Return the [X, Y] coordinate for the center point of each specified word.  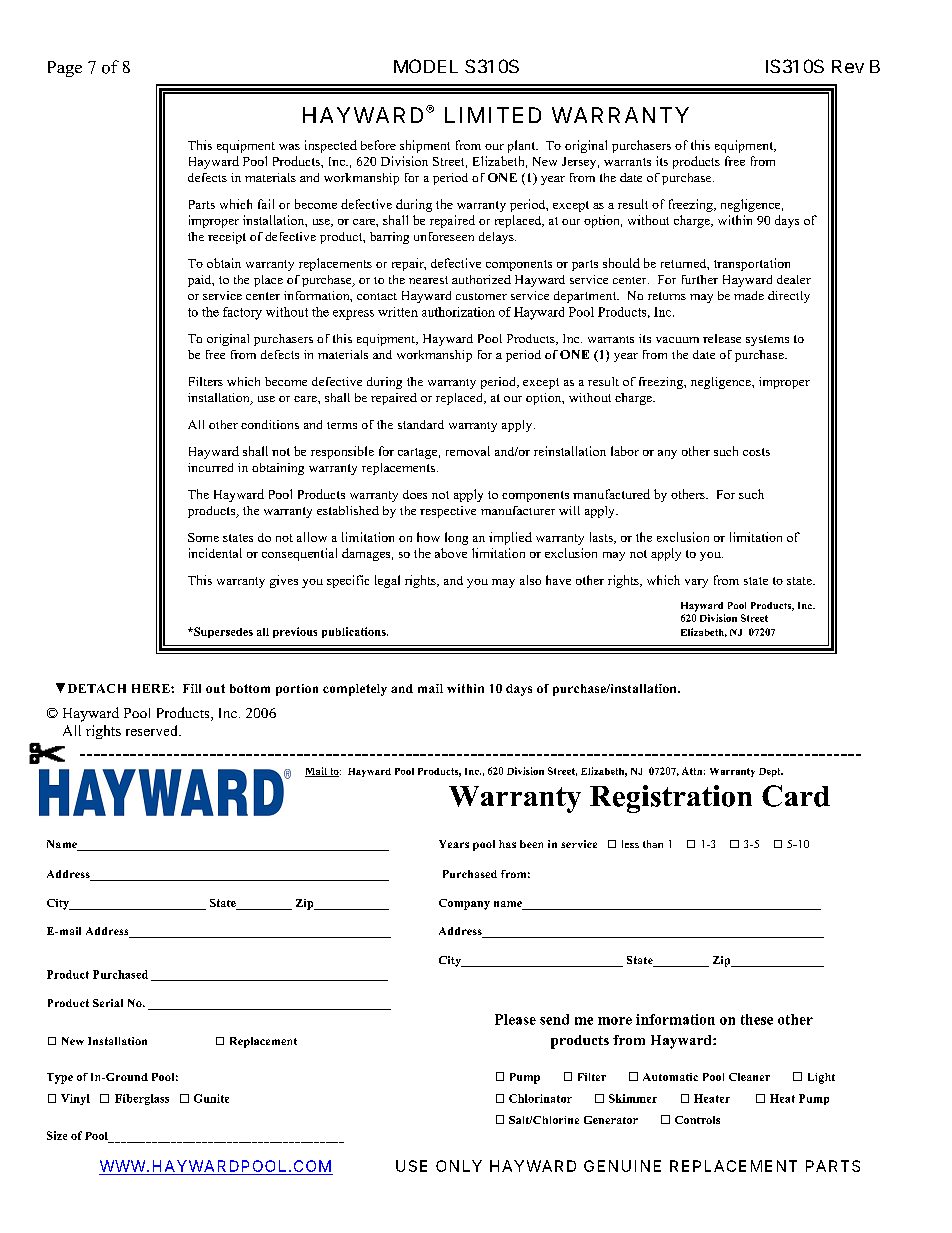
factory [242, 313]
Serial [108, 1003]
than [653, 844]
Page [65, 69]
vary [696, 583]
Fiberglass [142, 1099]
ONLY [459, 1166]
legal [387, 581]
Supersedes [222, 632]
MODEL [426, 66]
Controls [697, 1120]
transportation [752, 264]
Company [464, 904]
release [722, 338]
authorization [458, 312]
